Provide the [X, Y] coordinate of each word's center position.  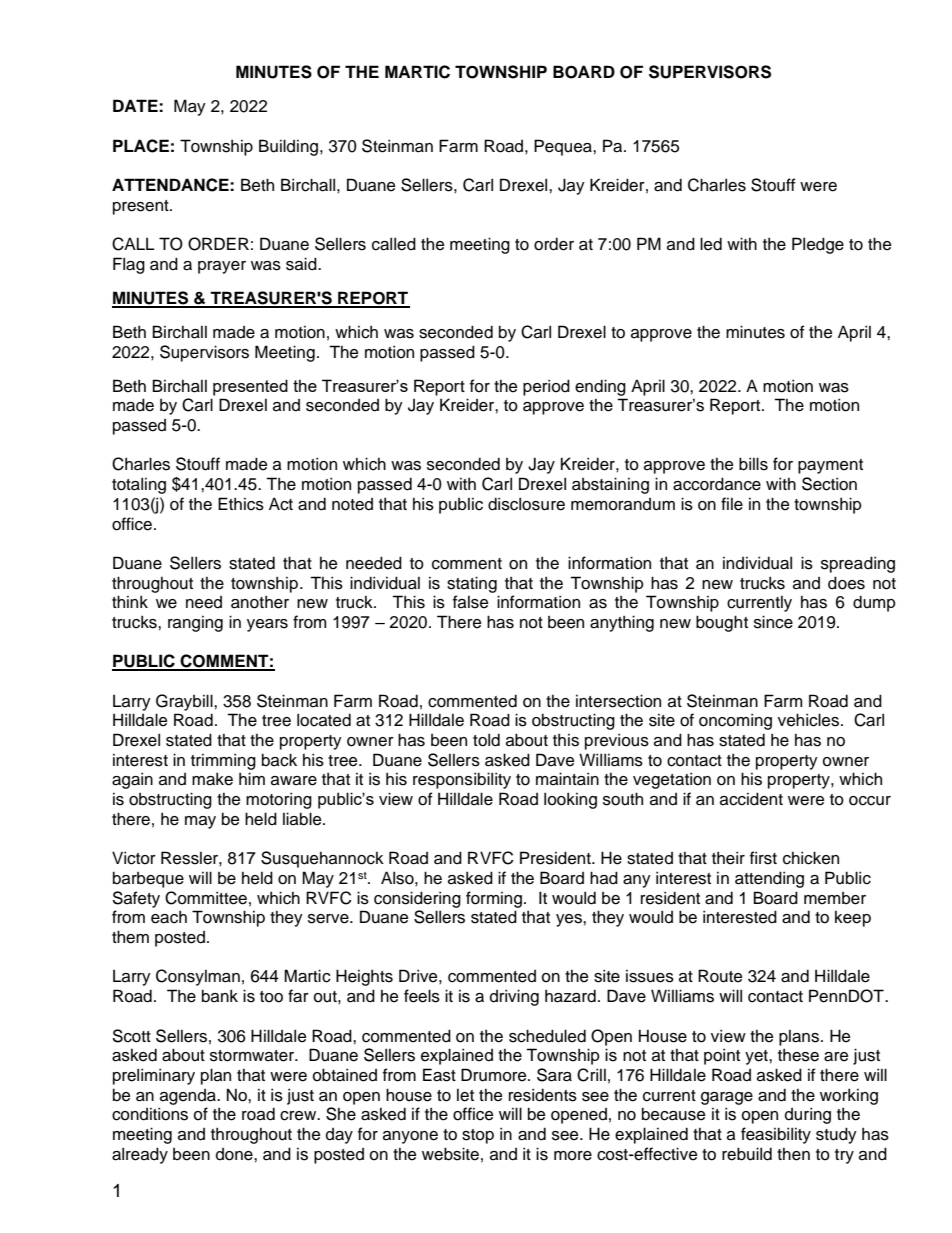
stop [478, 1136]
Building [290, 147]
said [302, 264]
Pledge [818, 245]
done [235, 1154]
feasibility [776, 1135]
